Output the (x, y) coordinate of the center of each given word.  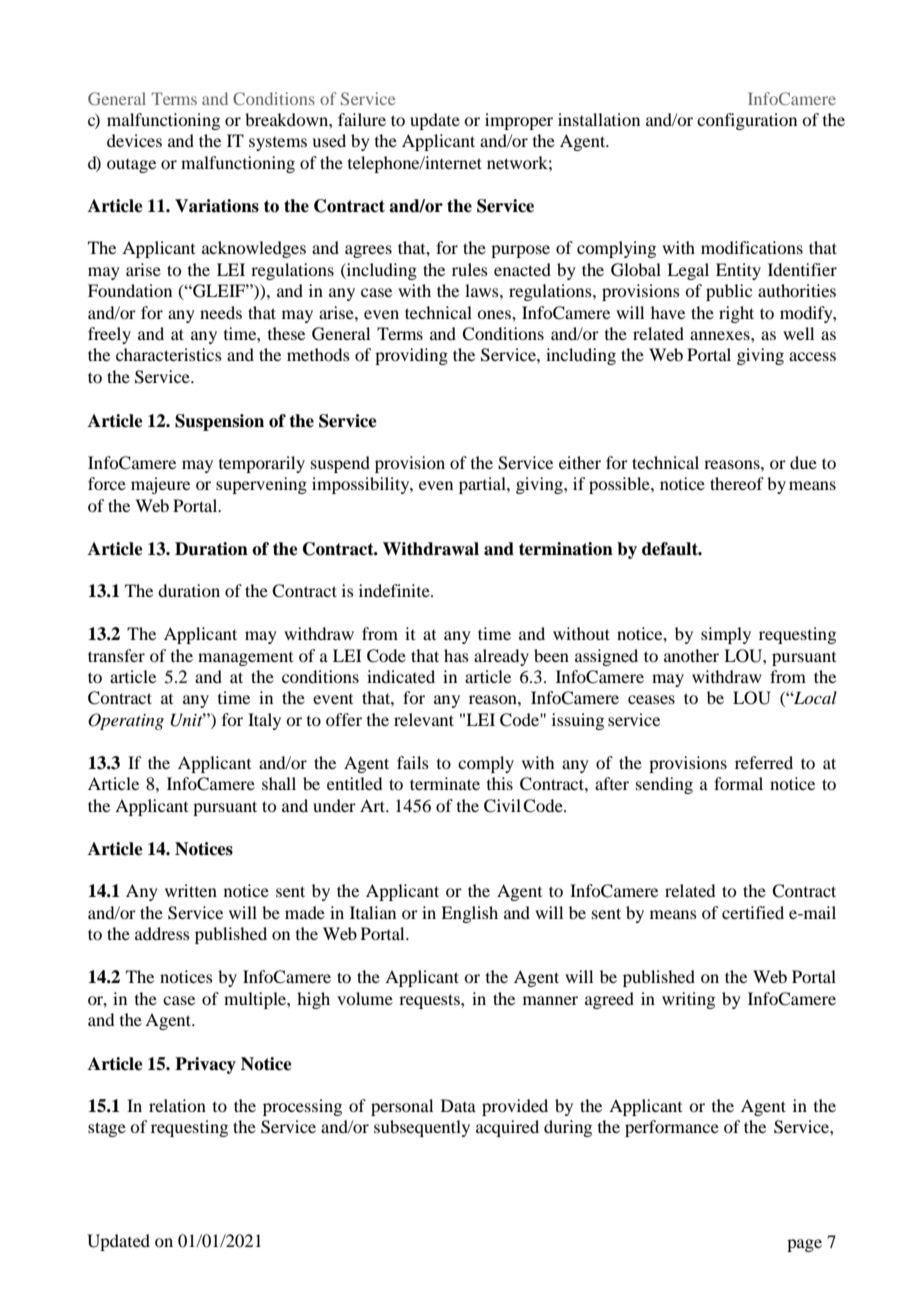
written (191, 890)
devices (134, 140)
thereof (737, 483)
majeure (160, 485)
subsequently (422, 1128)
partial (483, 485)
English (469, 914)
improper (519, 121)
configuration (747, 121)
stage (107, 1129)
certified (753, 912)
